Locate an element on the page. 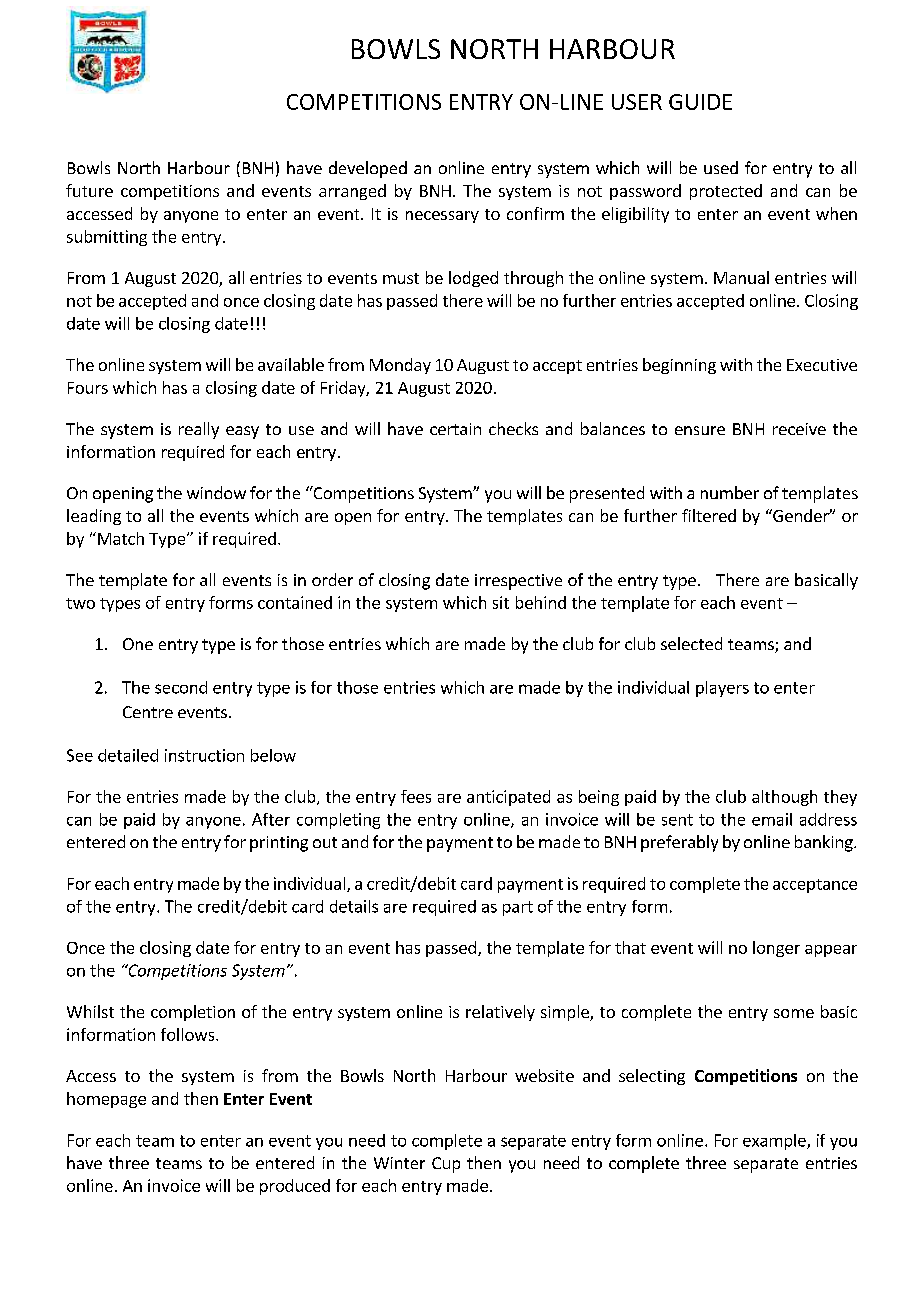 This image has height=1308, width=924. example is located at coordinates (775, 1142).
